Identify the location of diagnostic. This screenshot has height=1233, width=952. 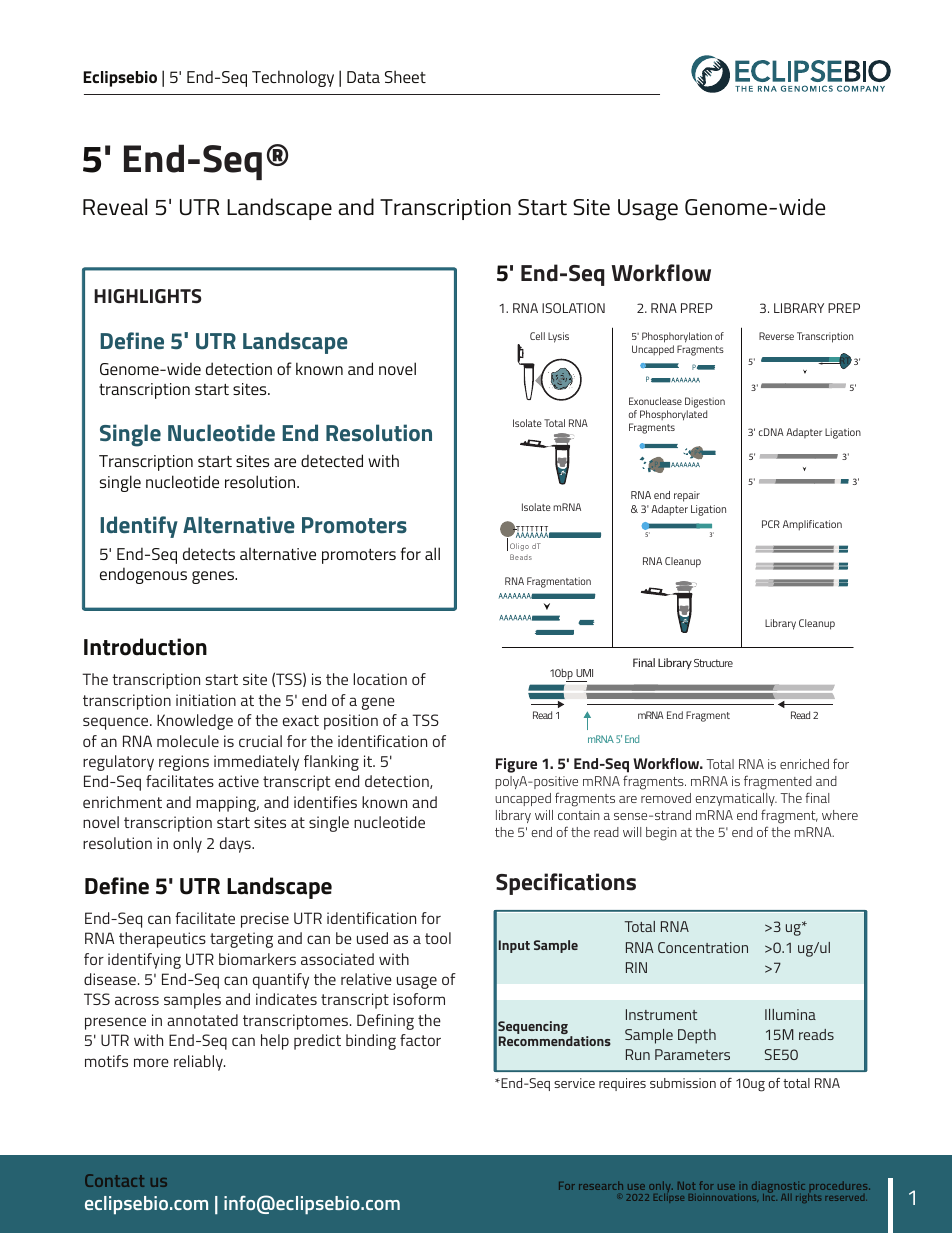
(778, 1188).
